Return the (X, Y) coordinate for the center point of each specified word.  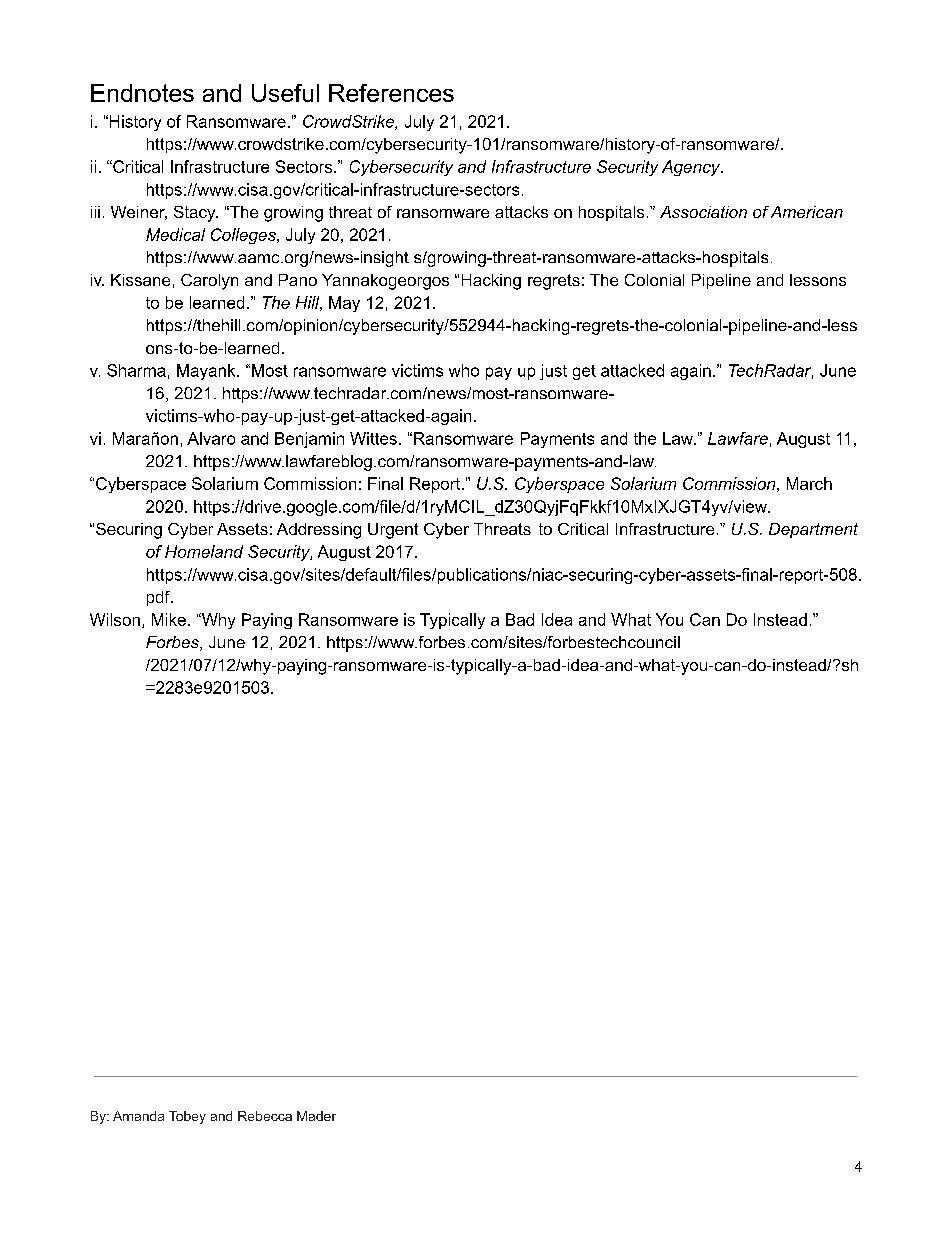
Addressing (319, 531)
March (809, 483)
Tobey (187, 1117)
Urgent (393, 531)
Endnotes (142, 93)
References (391, 93)
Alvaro (211, 438)
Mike (169, 619)
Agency (692, 168)
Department (813, 530)
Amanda (138, 1116)
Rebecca (265, 1116)
